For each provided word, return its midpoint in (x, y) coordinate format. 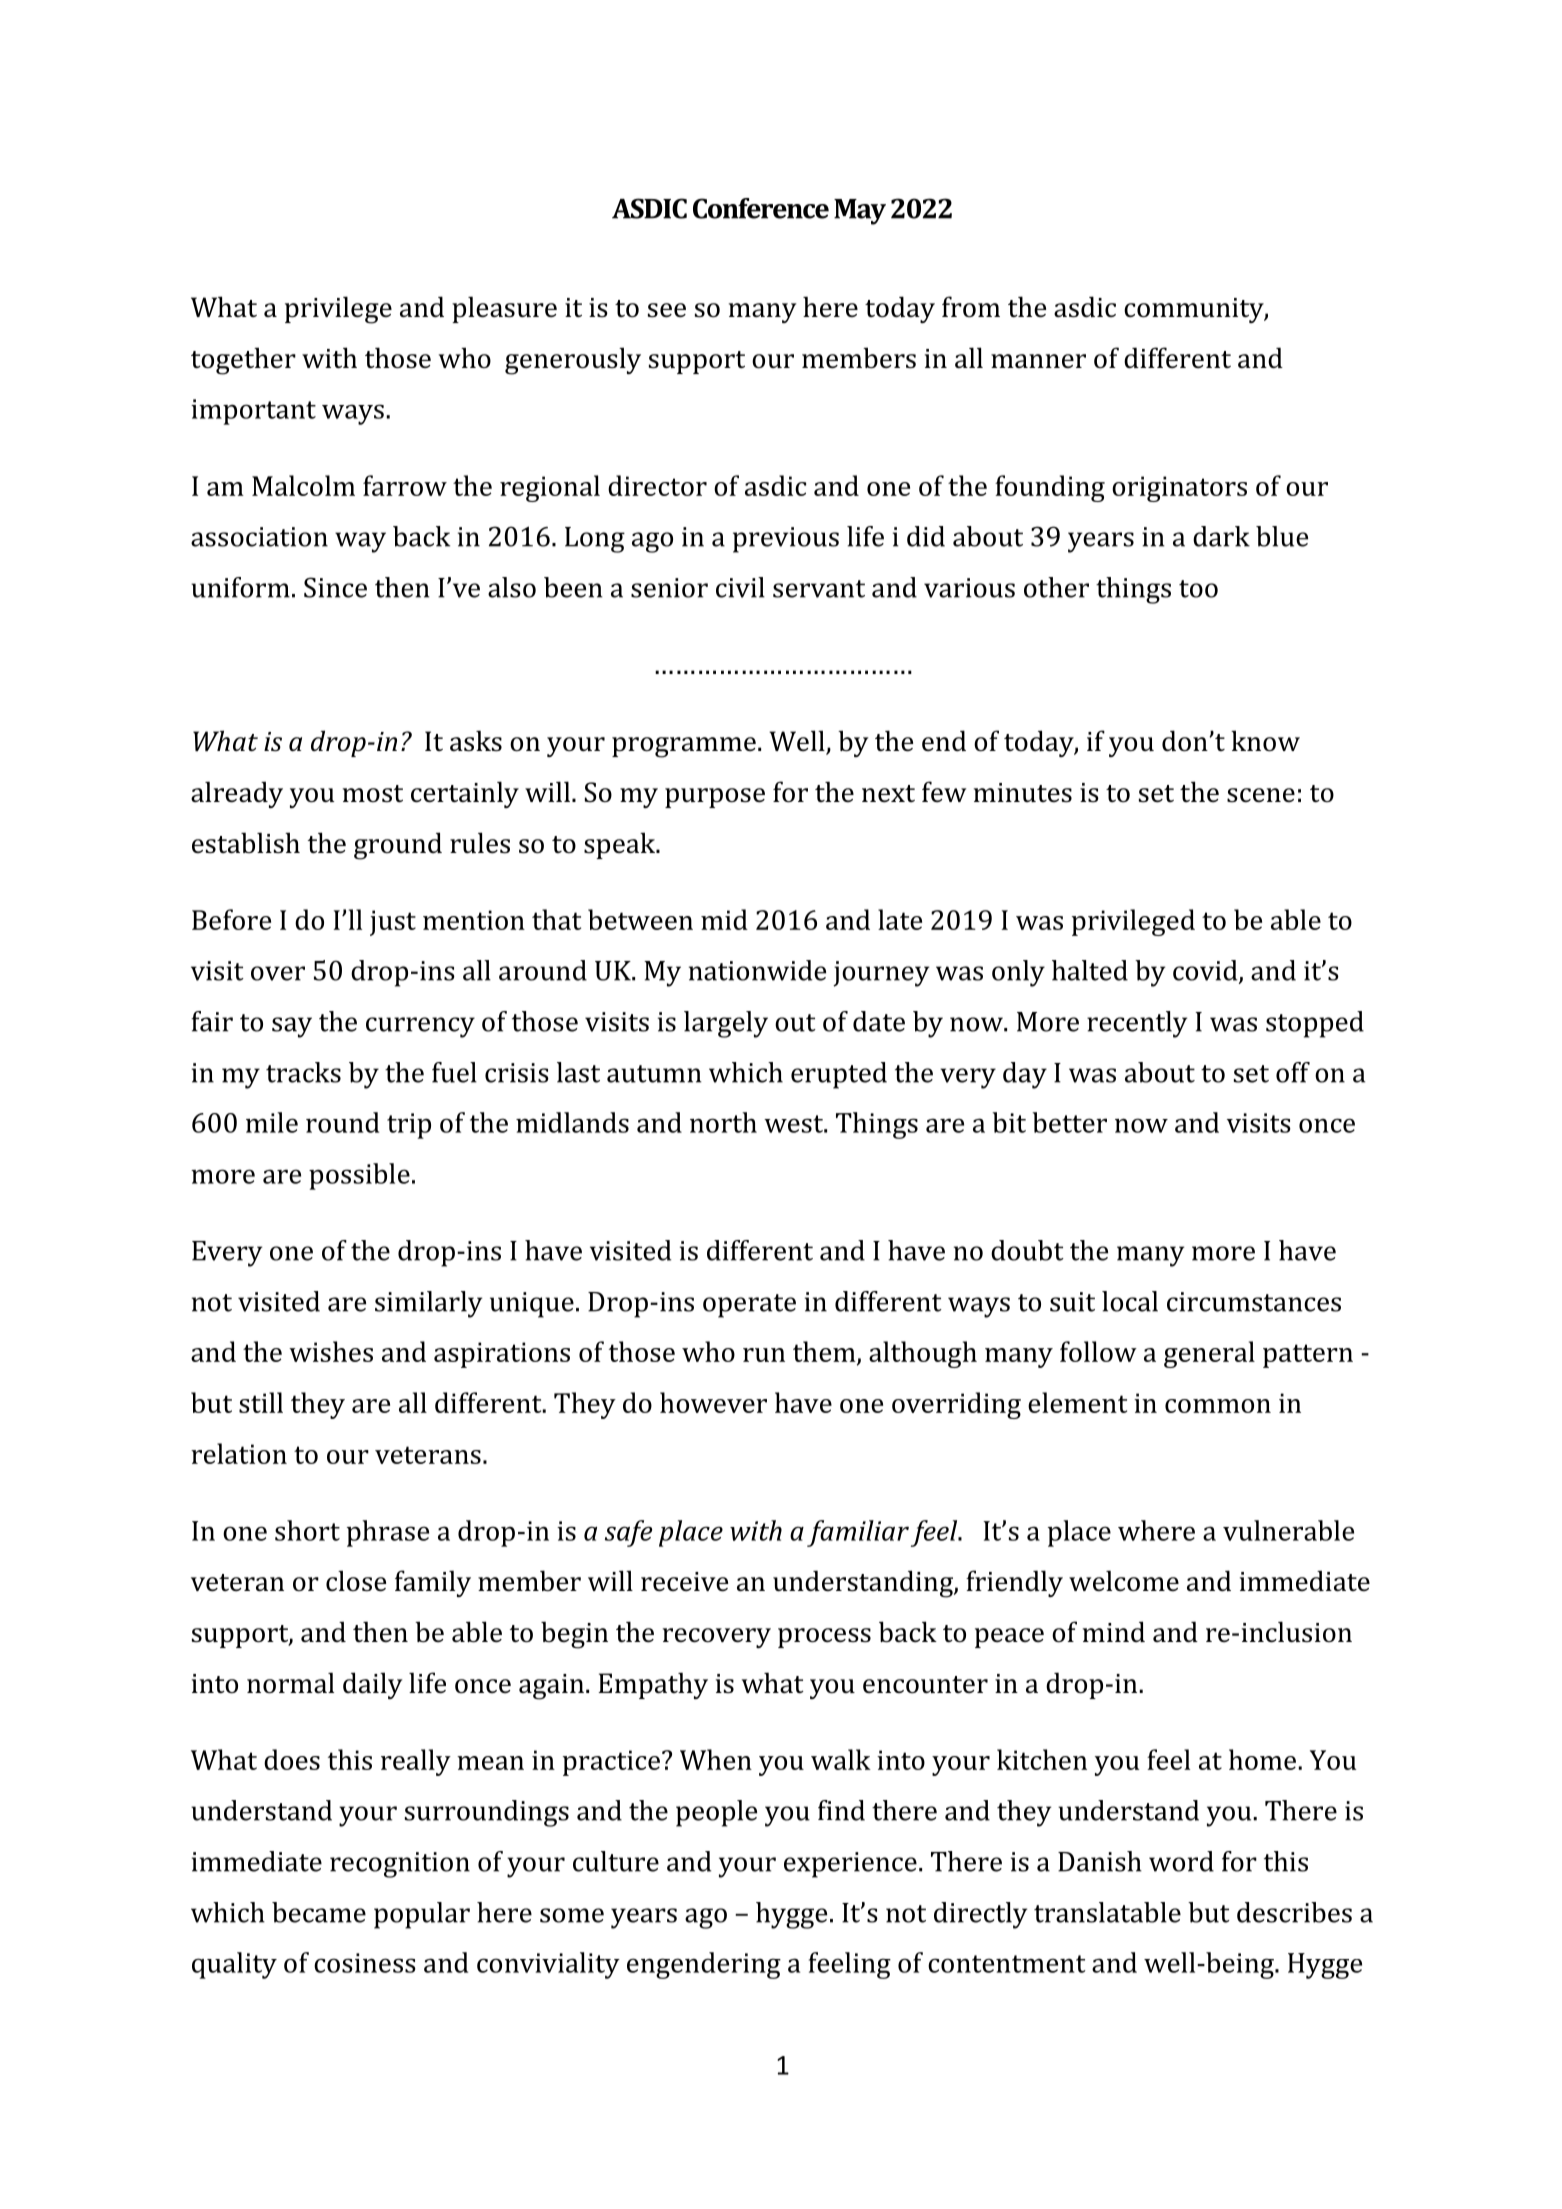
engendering (704, 1965)
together (243, 361)
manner (1038, 361)
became (319, 1912)
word (1181, 1861)
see (667, 310)
